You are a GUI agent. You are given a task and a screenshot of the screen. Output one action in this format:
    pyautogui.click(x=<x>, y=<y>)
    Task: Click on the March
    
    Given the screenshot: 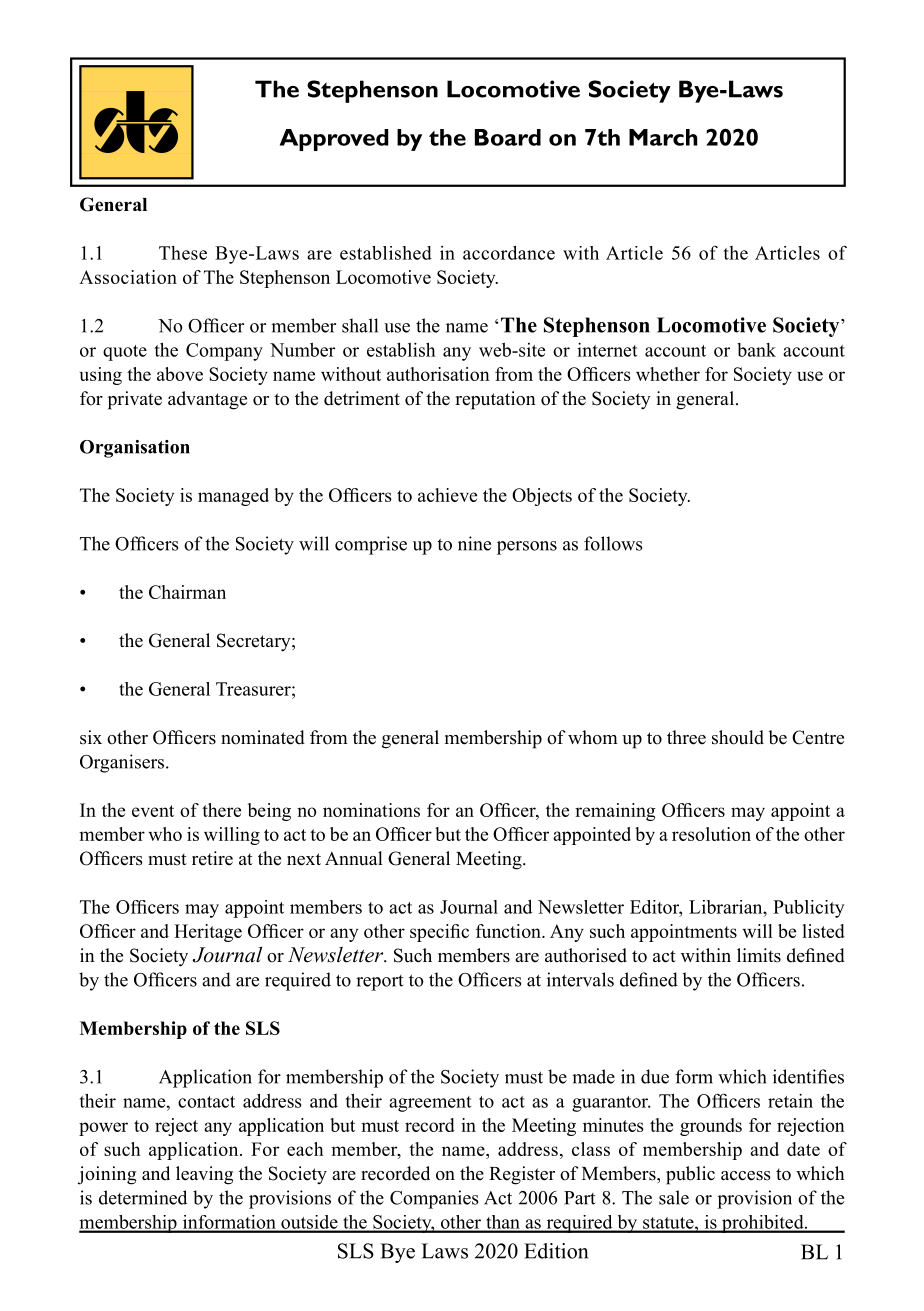 What is the action you would take?
    pyautogui.click(x=663, y=137)
